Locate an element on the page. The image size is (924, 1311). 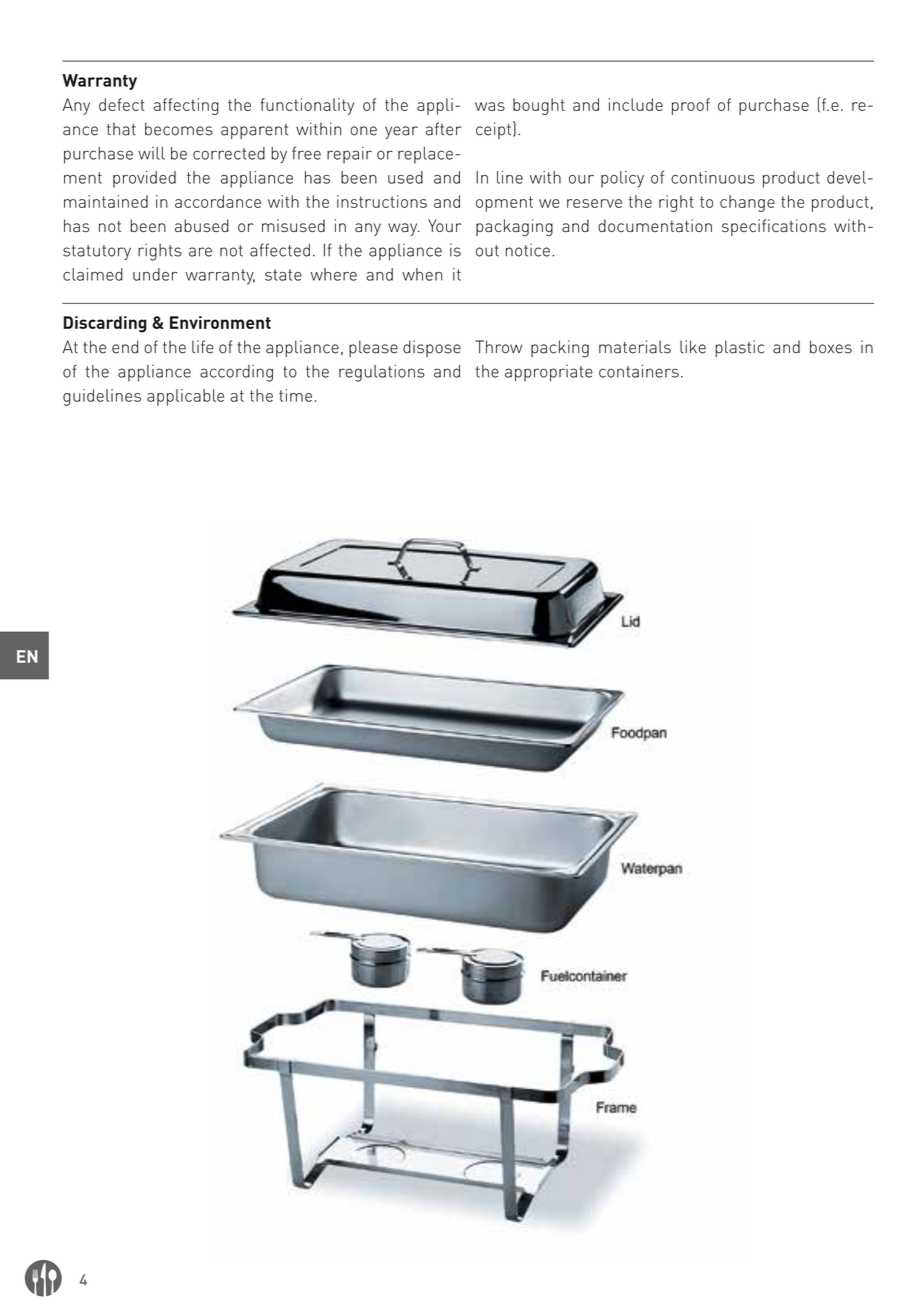
maintained is located at coordinates (106, 201).
